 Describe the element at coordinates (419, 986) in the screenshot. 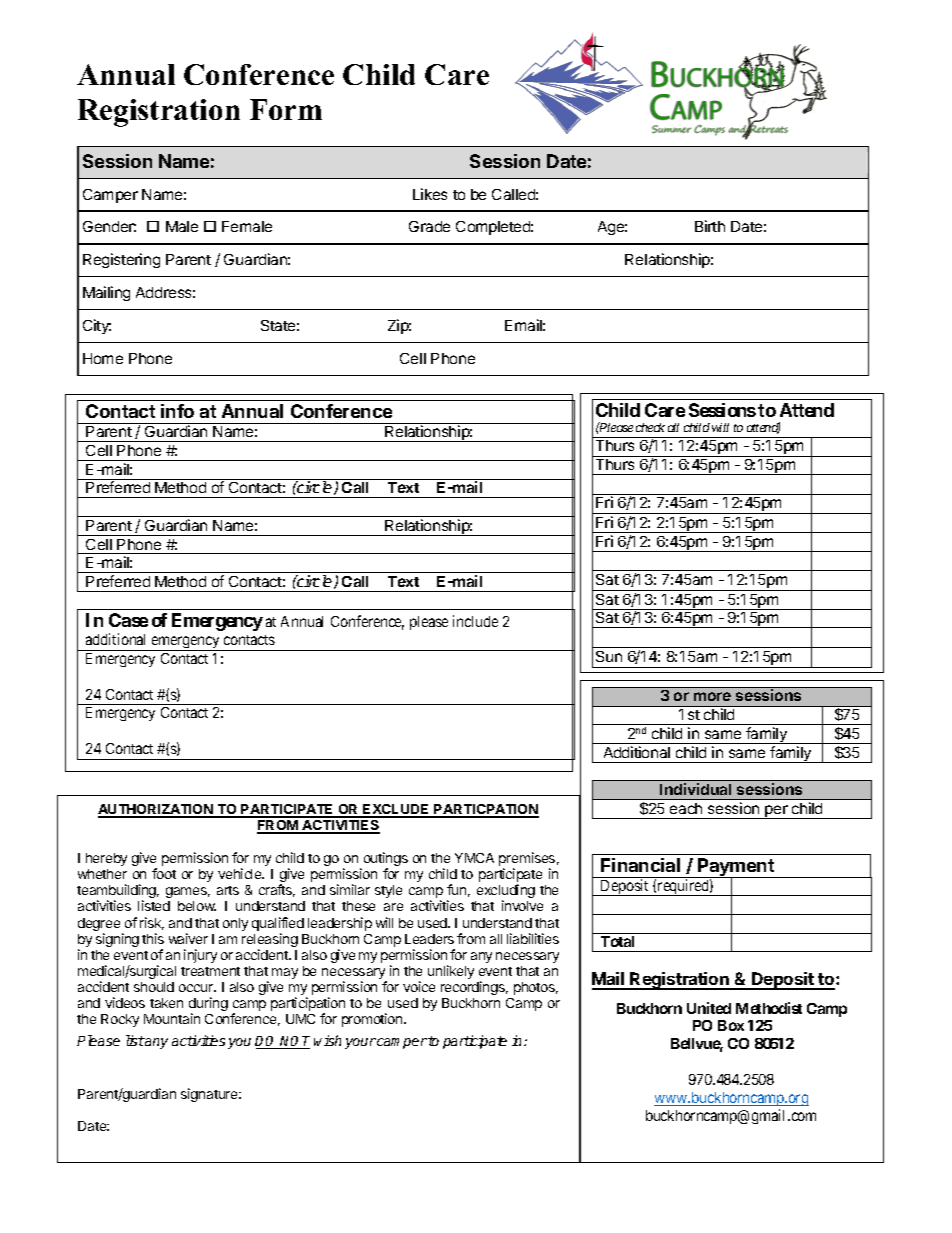

I see `voice` at that location.
